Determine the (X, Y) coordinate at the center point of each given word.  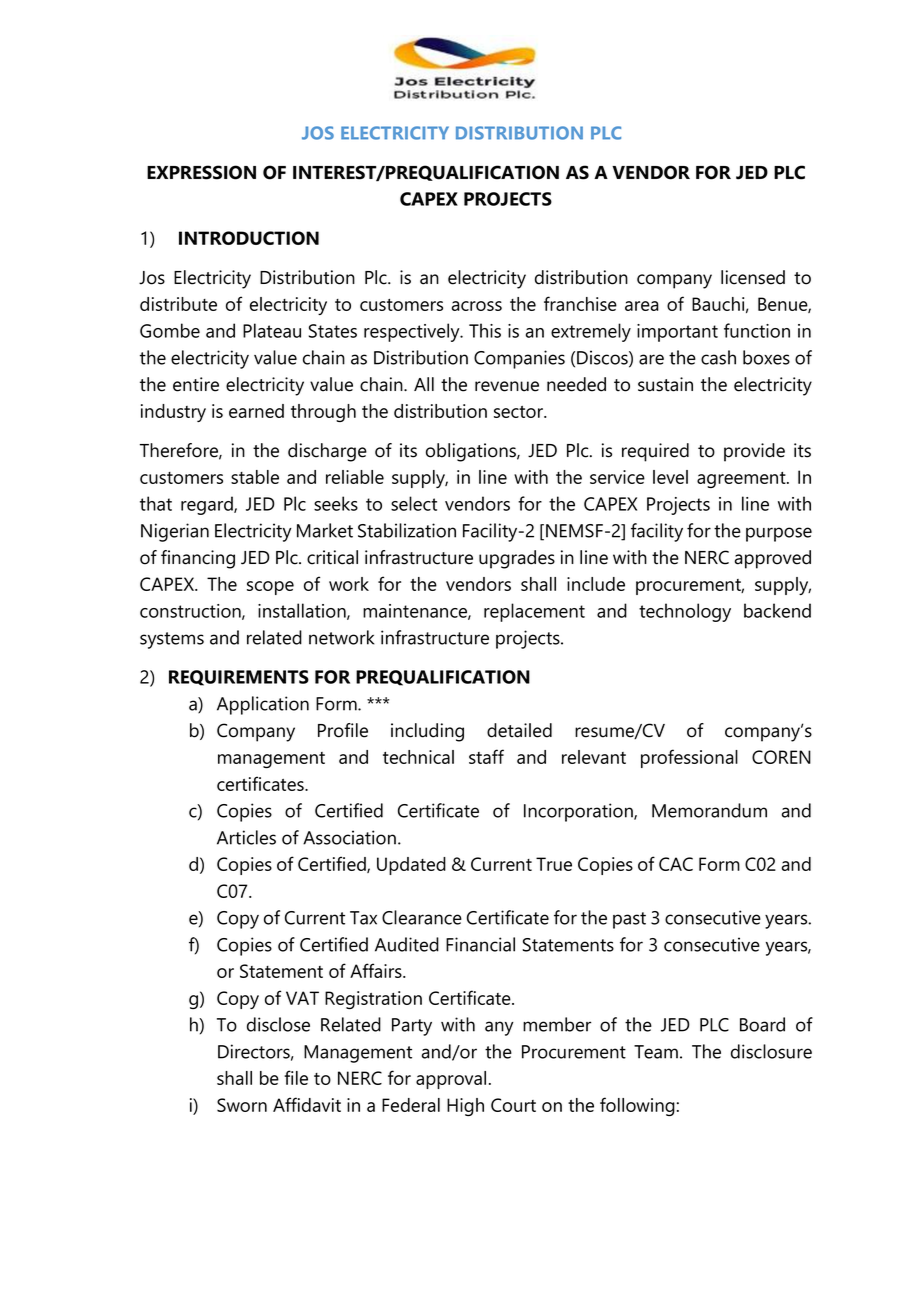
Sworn (242, 1105)
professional (689, 758)
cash (718, 357)
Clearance (422, 917)
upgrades (517, 559)
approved (773, 559)
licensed (753, 277)
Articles (246, 837)
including (427, 732)
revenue (507, 386)
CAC (676, 864)
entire (196, 384)
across (477, 306)
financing (198, 559)
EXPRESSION (201, 172)
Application (263, 705)
